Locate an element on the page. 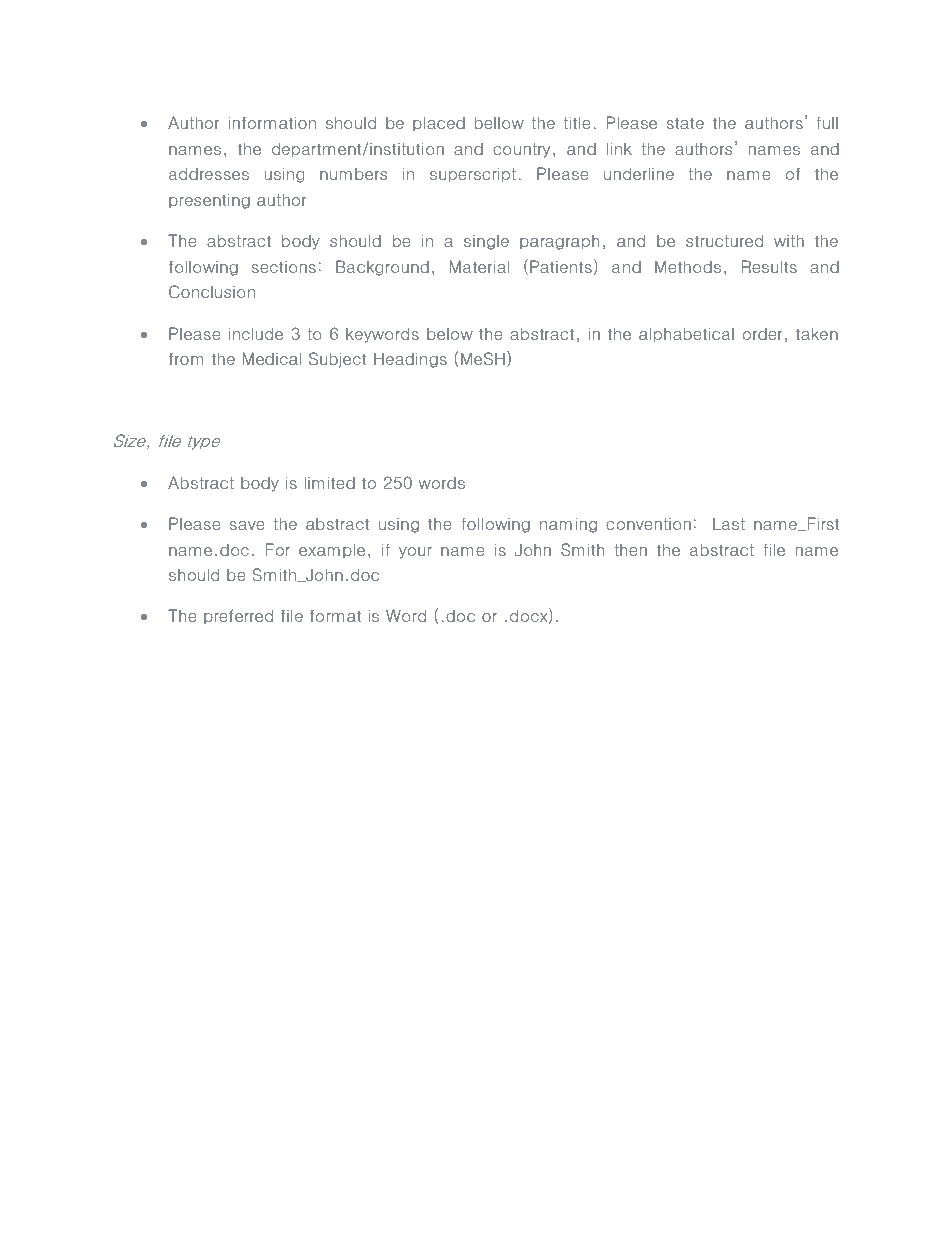 Image resolution: width=952 pixels, height=1233 pixels. your is located at coordinates (415, 553).
